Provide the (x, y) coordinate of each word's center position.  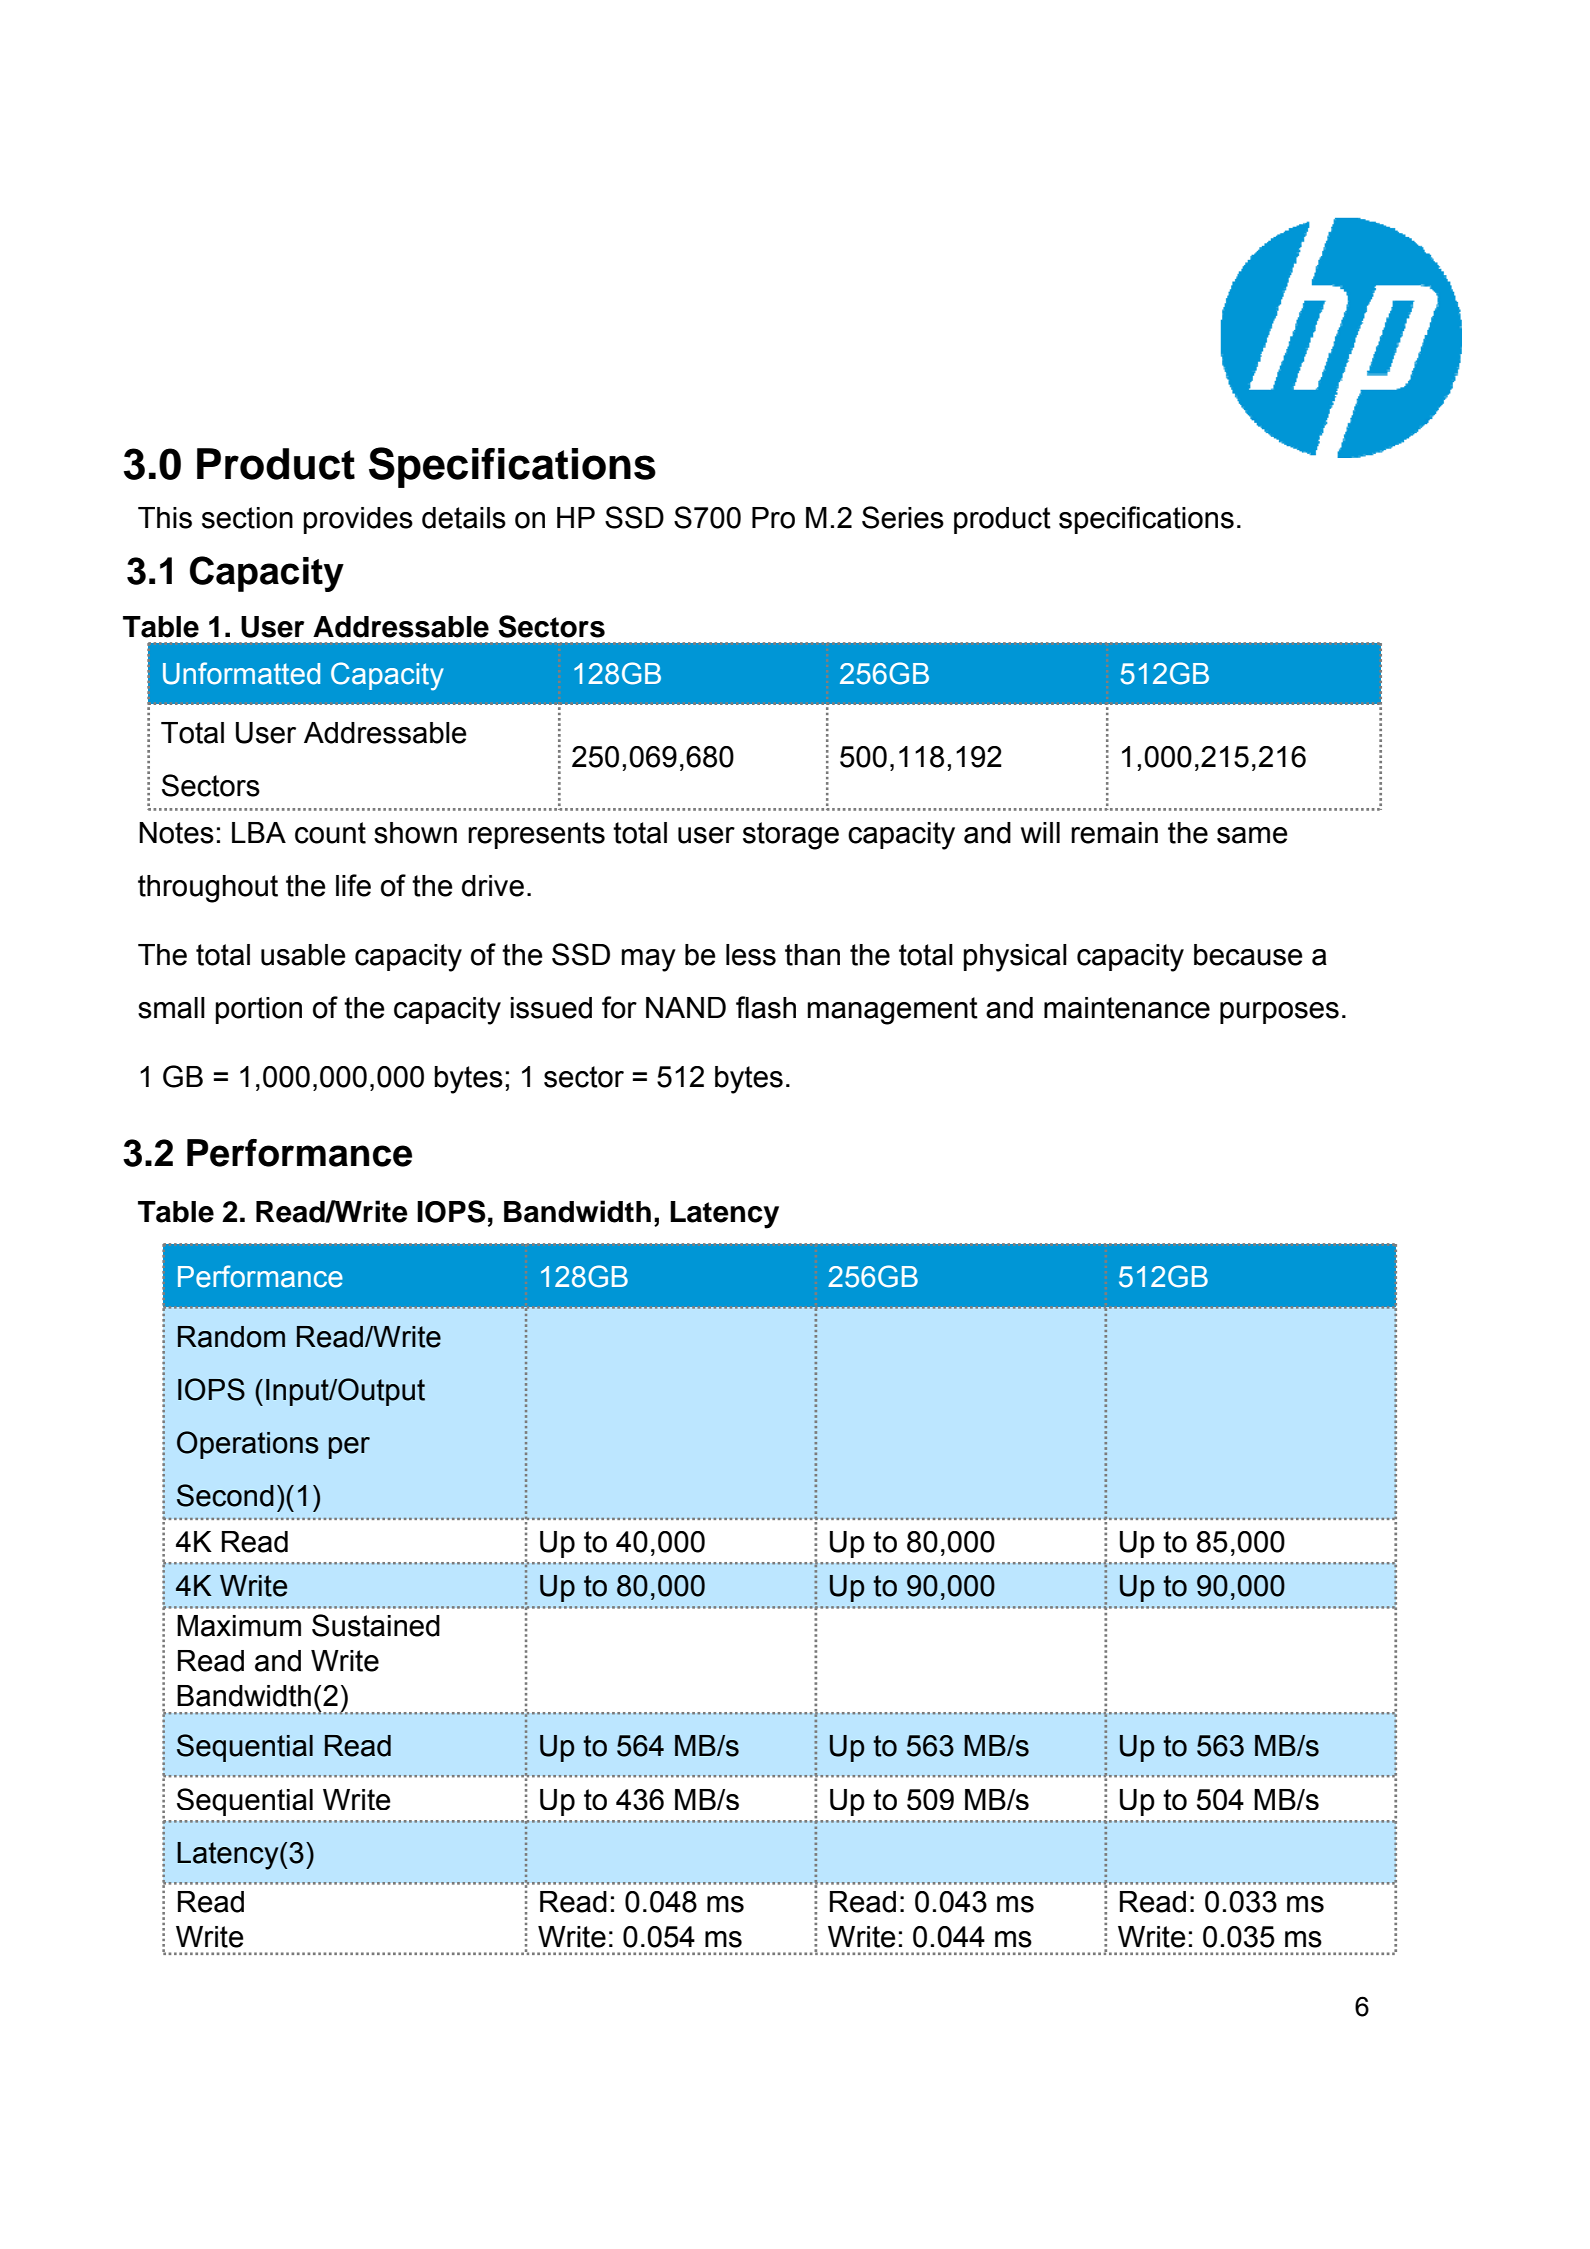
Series (903, 517)
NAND (686, 1007)
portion (259, 1010)
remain (1114, 833)
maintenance (1127, 1008)
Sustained (376, 1625)
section (247, 518)
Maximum (239, 1626)
